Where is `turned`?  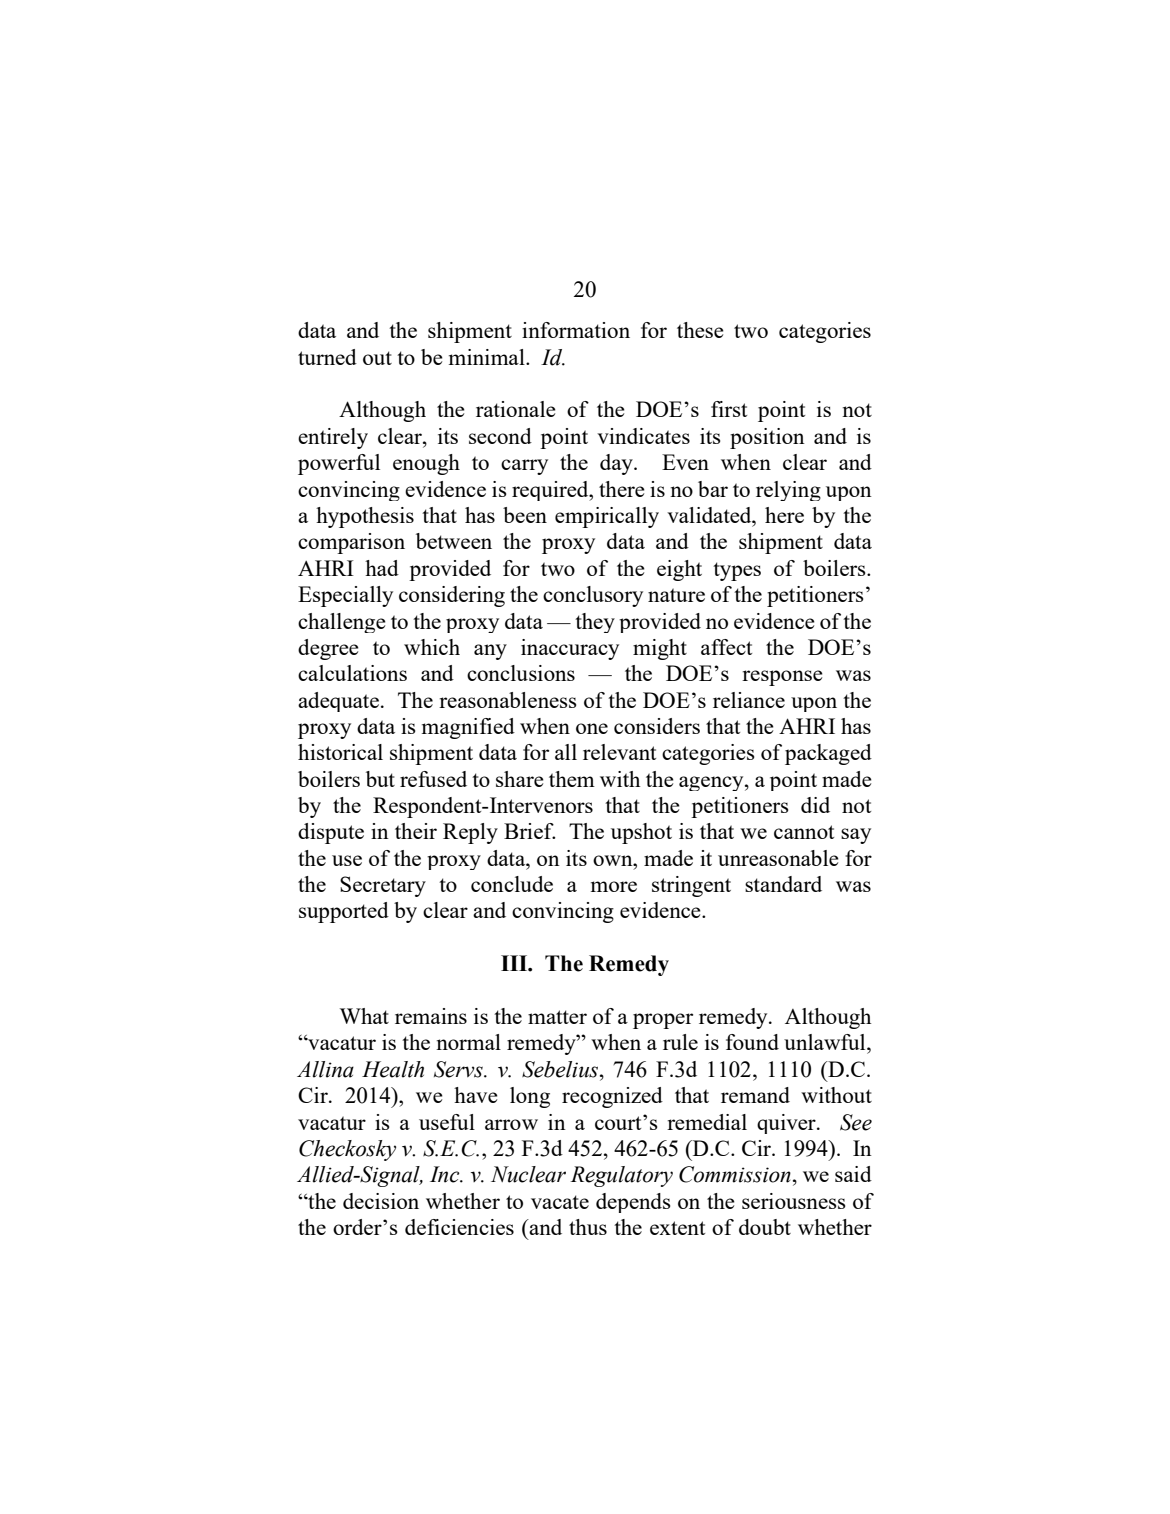 turned is located at coordinates (327, 357).
